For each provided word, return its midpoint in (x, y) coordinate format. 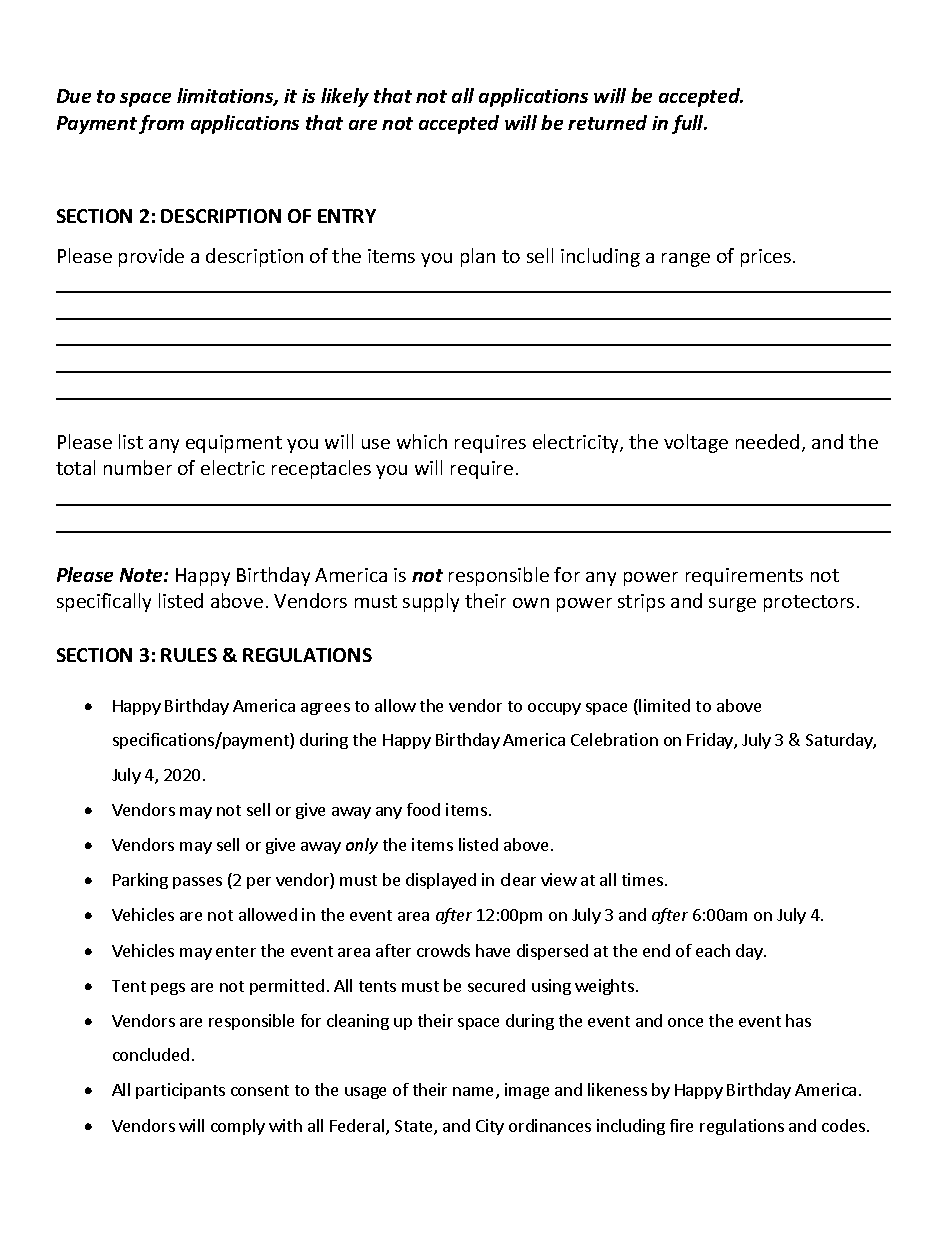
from (161, 124)
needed (767, 441)
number (138, 467)
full (689, 124)
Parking (140, 881)
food (423, 809)
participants (180, 1091)
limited (664, 705)
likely (345, 97)
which (422, 441)
